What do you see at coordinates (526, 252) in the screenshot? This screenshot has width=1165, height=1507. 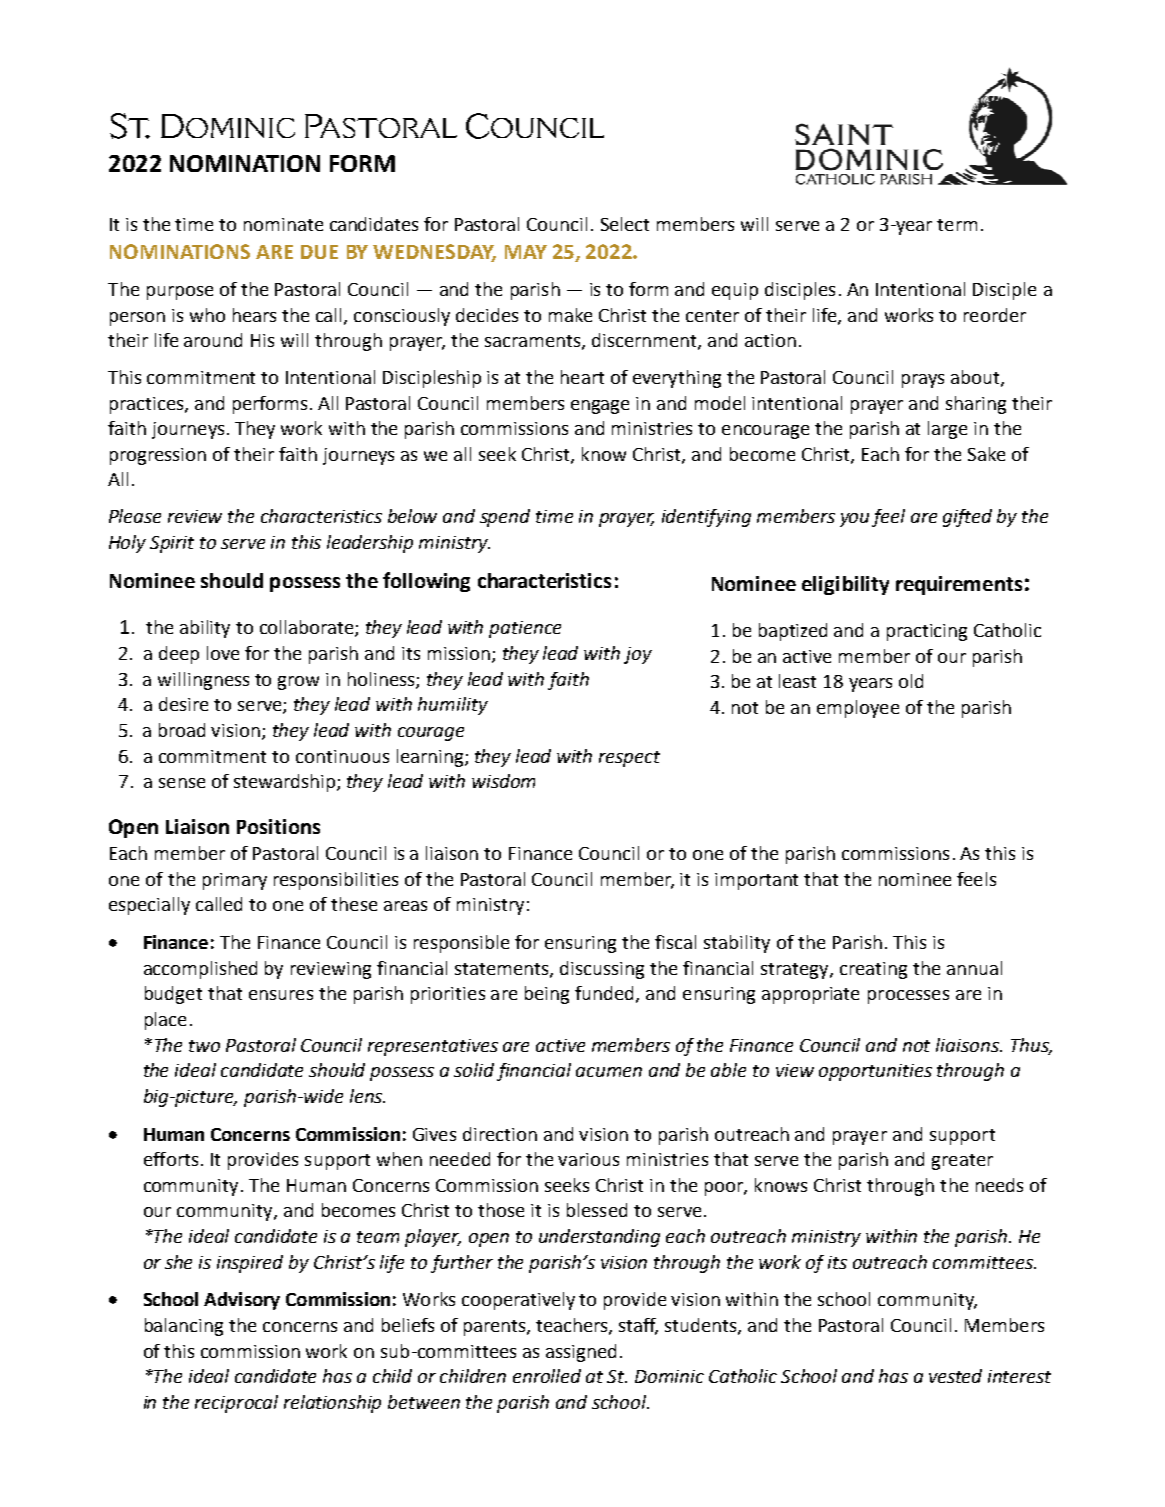 I see `MAY` at bounding box center [526, 252].
